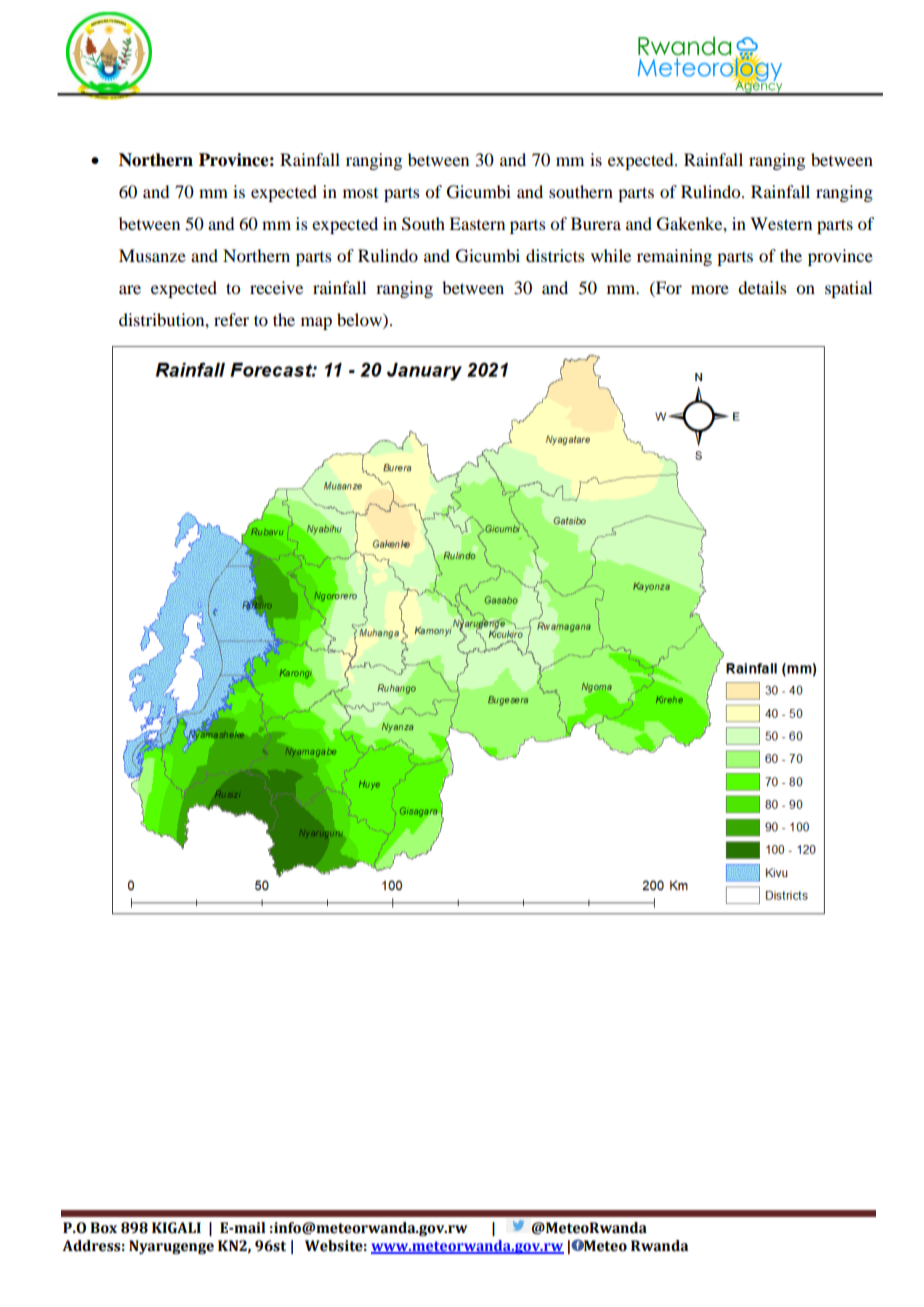 The height and width of the document is (1307, 924). What do you see at coordinates (231, 319) in the document?
I see `refer` at bounding box center [231, 319].
